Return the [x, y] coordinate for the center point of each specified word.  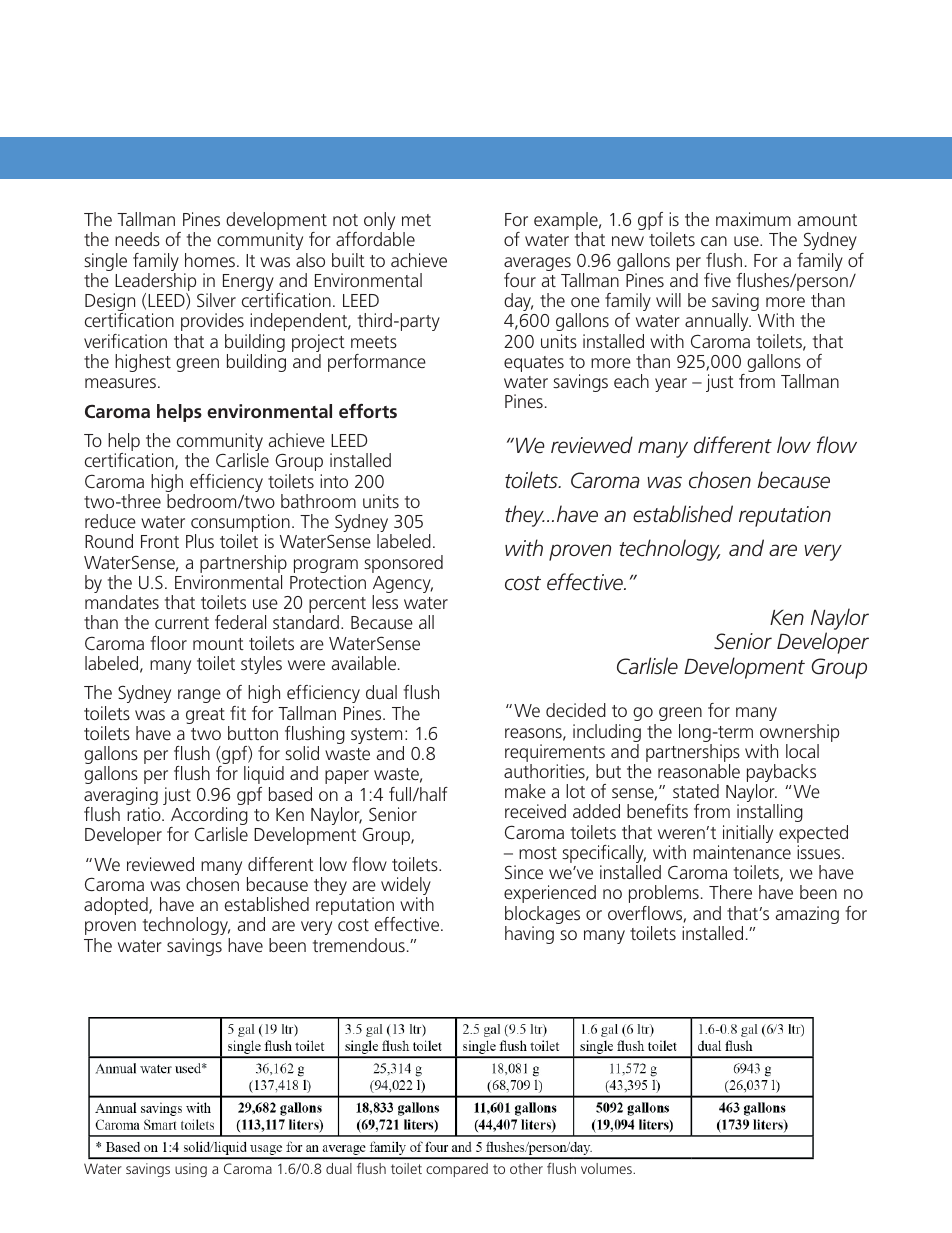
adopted [117, 906]
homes [210, 260]
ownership [799, 733]
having [529, 935]
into [334, 481]
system [377, 737]
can [714, 241]
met [416, 220]
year [671, 385]
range [199, 696]
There [730, 892]
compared [457, 1170]
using [191, 1170]
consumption [240, 524]
